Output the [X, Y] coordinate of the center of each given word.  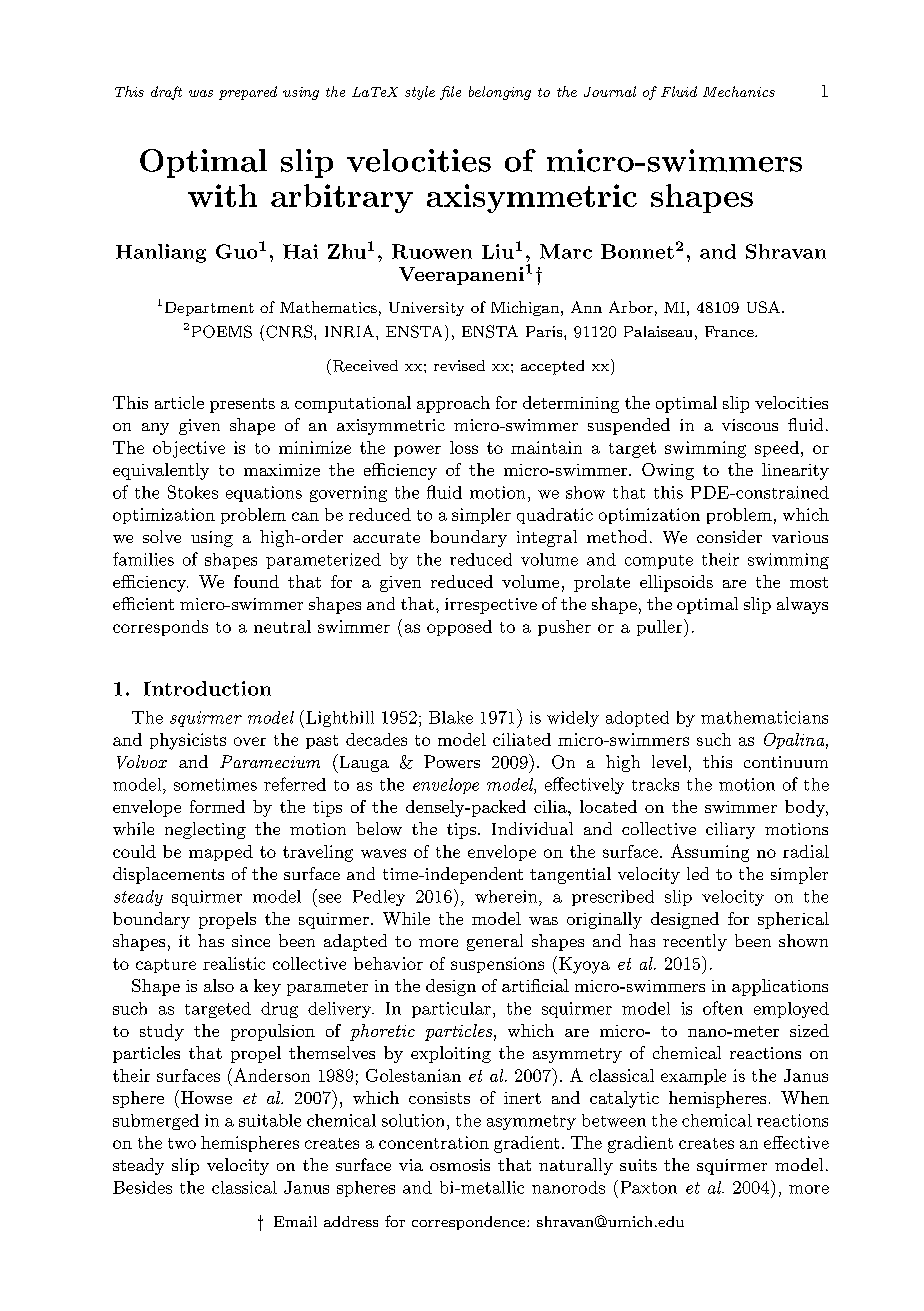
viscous [750, 425]
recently [695, 942]
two [182, 1143]
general [495, 942]
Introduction [207, 688]
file [450, 93]
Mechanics [739, 91]
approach [453, 404]
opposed [459, 628]
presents [242, 405]
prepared [248, 93]
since [251, 941]
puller [659, 628]
